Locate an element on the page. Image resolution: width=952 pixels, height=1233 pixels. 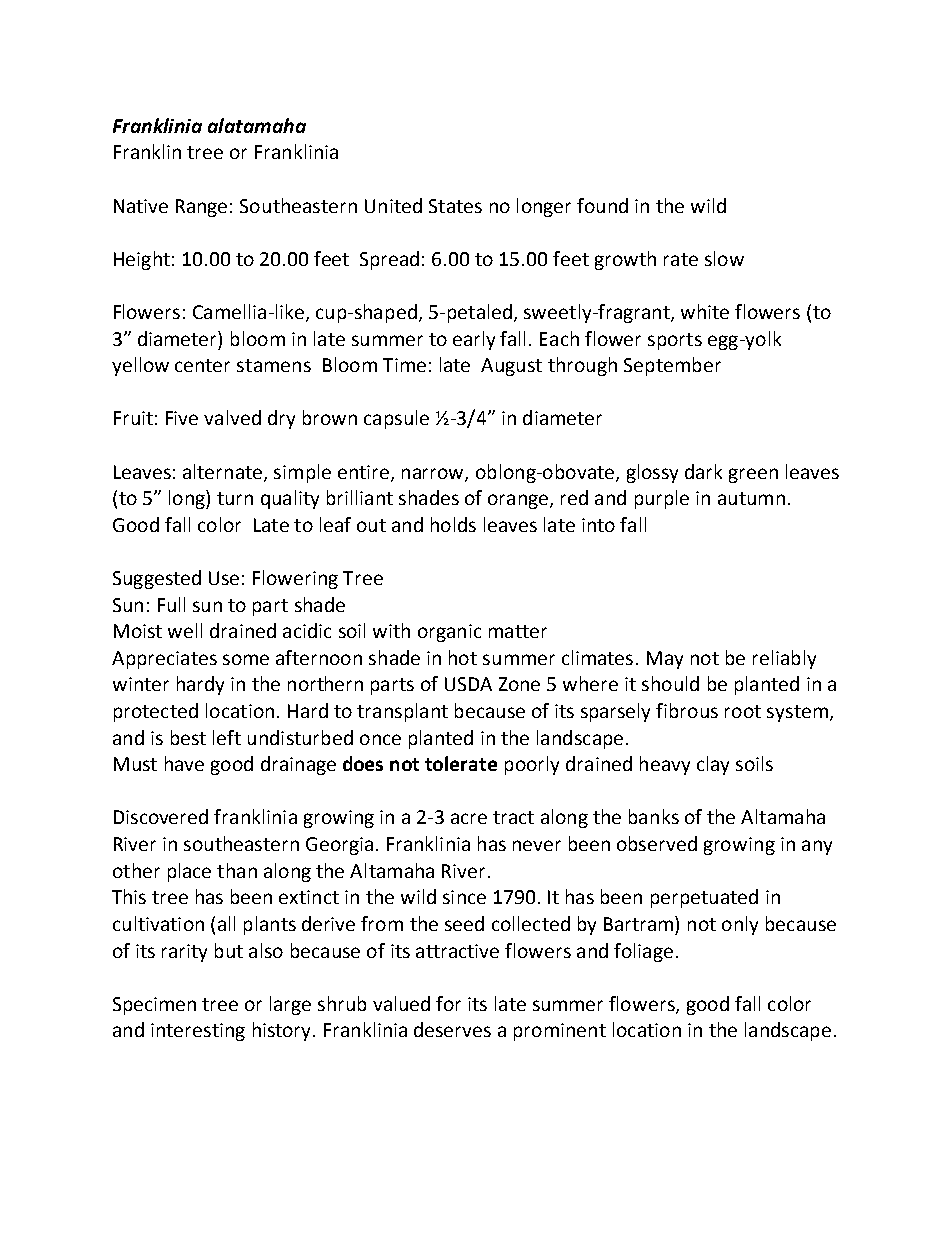
poorly is located at coordinates (532, 765).
